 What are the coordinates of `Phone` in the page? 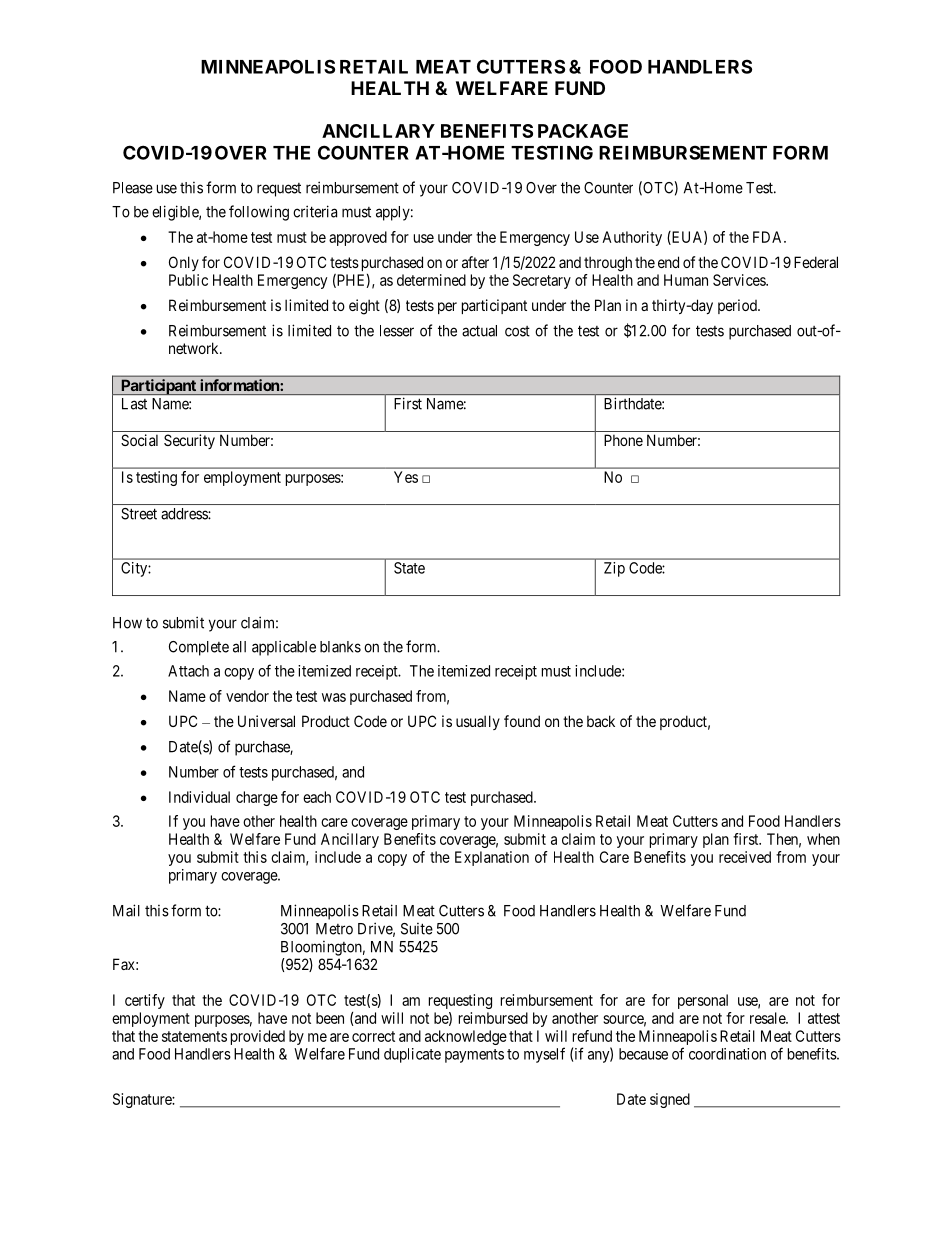 It's located at (623, 440).
